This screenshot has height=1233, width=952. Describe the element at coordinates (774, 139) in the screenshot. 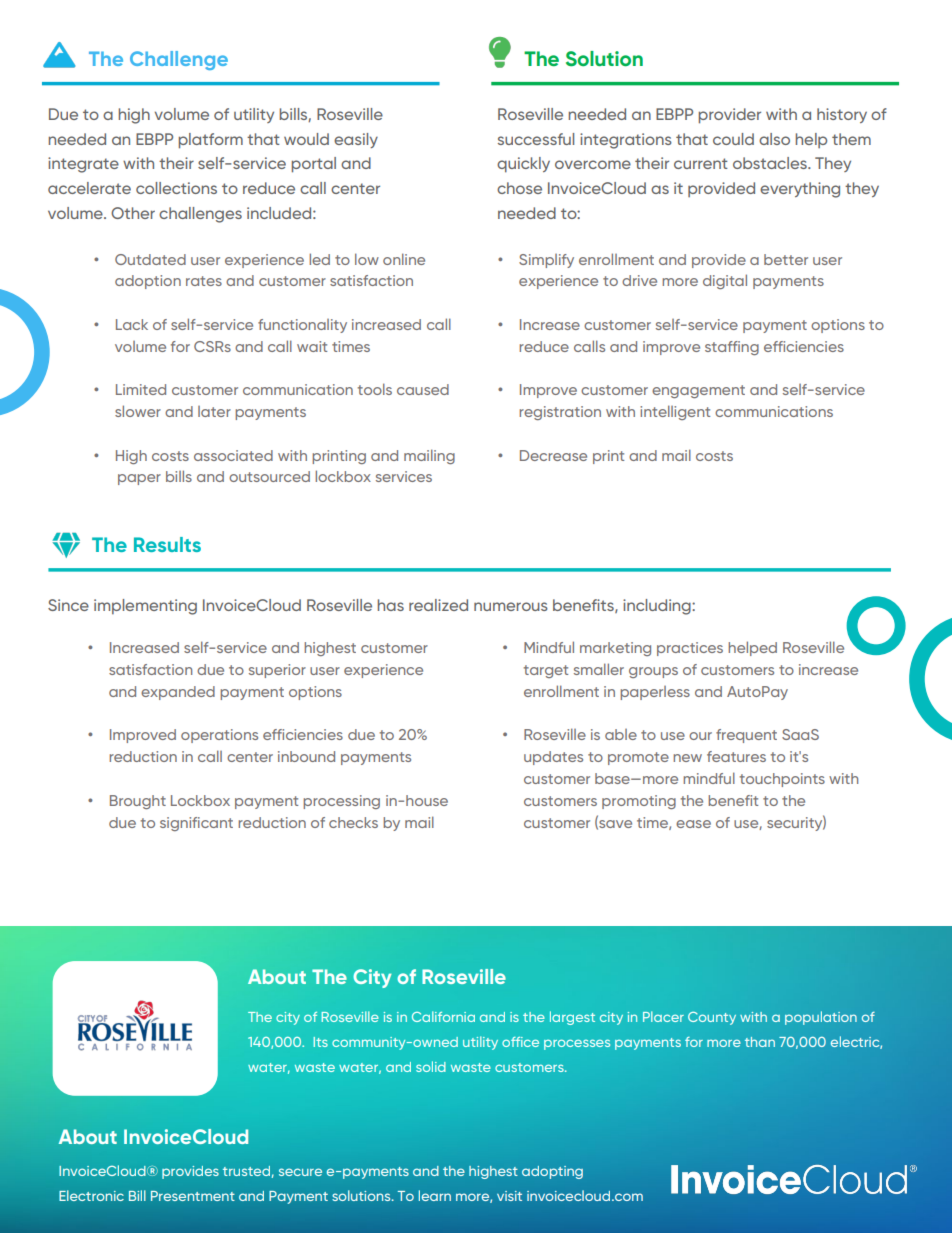

I see `also` at that location.
